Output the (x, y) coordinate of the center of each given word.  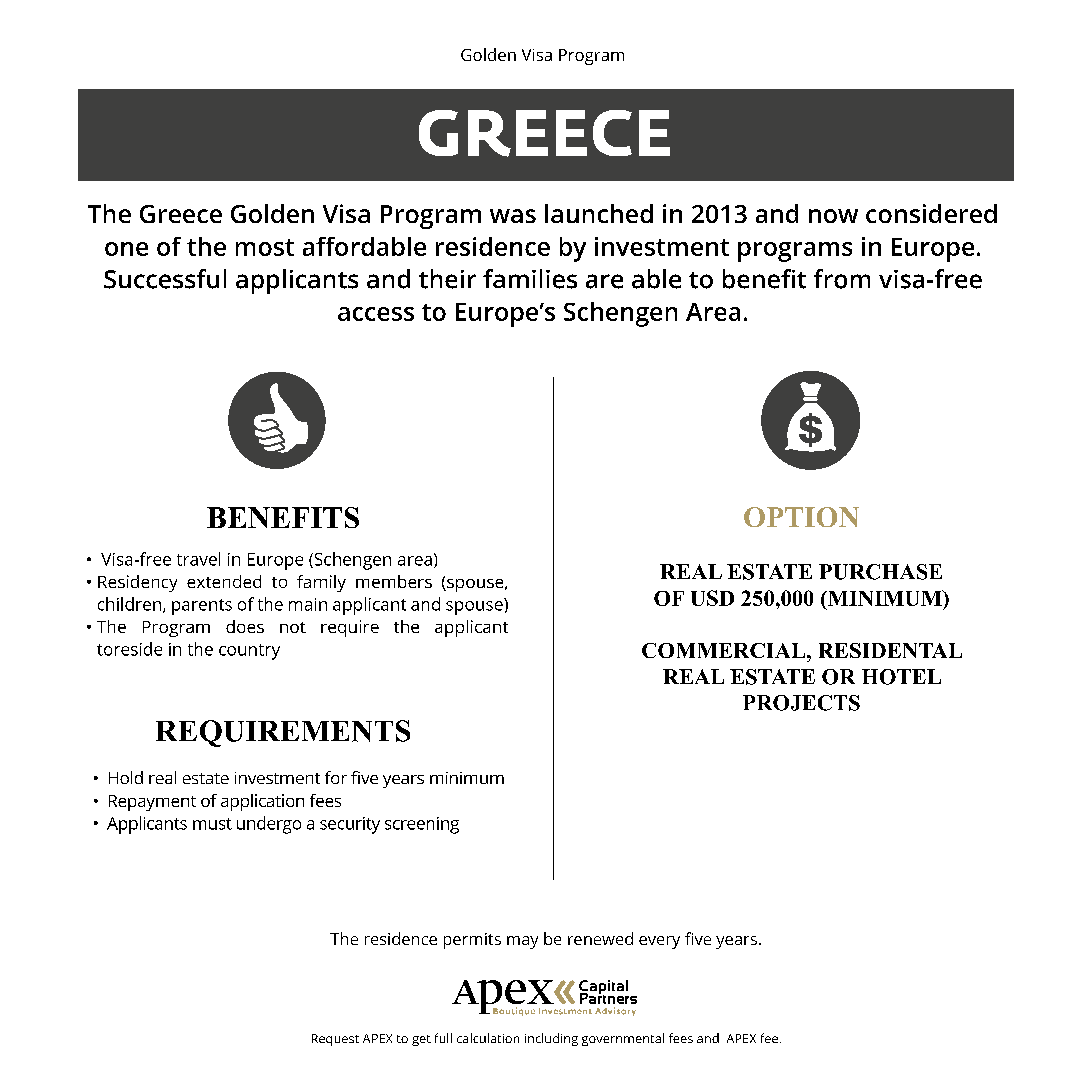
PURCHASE (880, 572)
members (394, 581)
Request (335, 1040)
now (833, 216)
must (212, 824)
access (376, 314)
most (265, 247)
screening (422, 825)
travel (198, 559)
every (659, 942)
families (530, 279)
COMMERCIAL (725, 650)
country (249, 652)
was (513, 216)
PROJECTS (801, 703)
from (842, 279)
